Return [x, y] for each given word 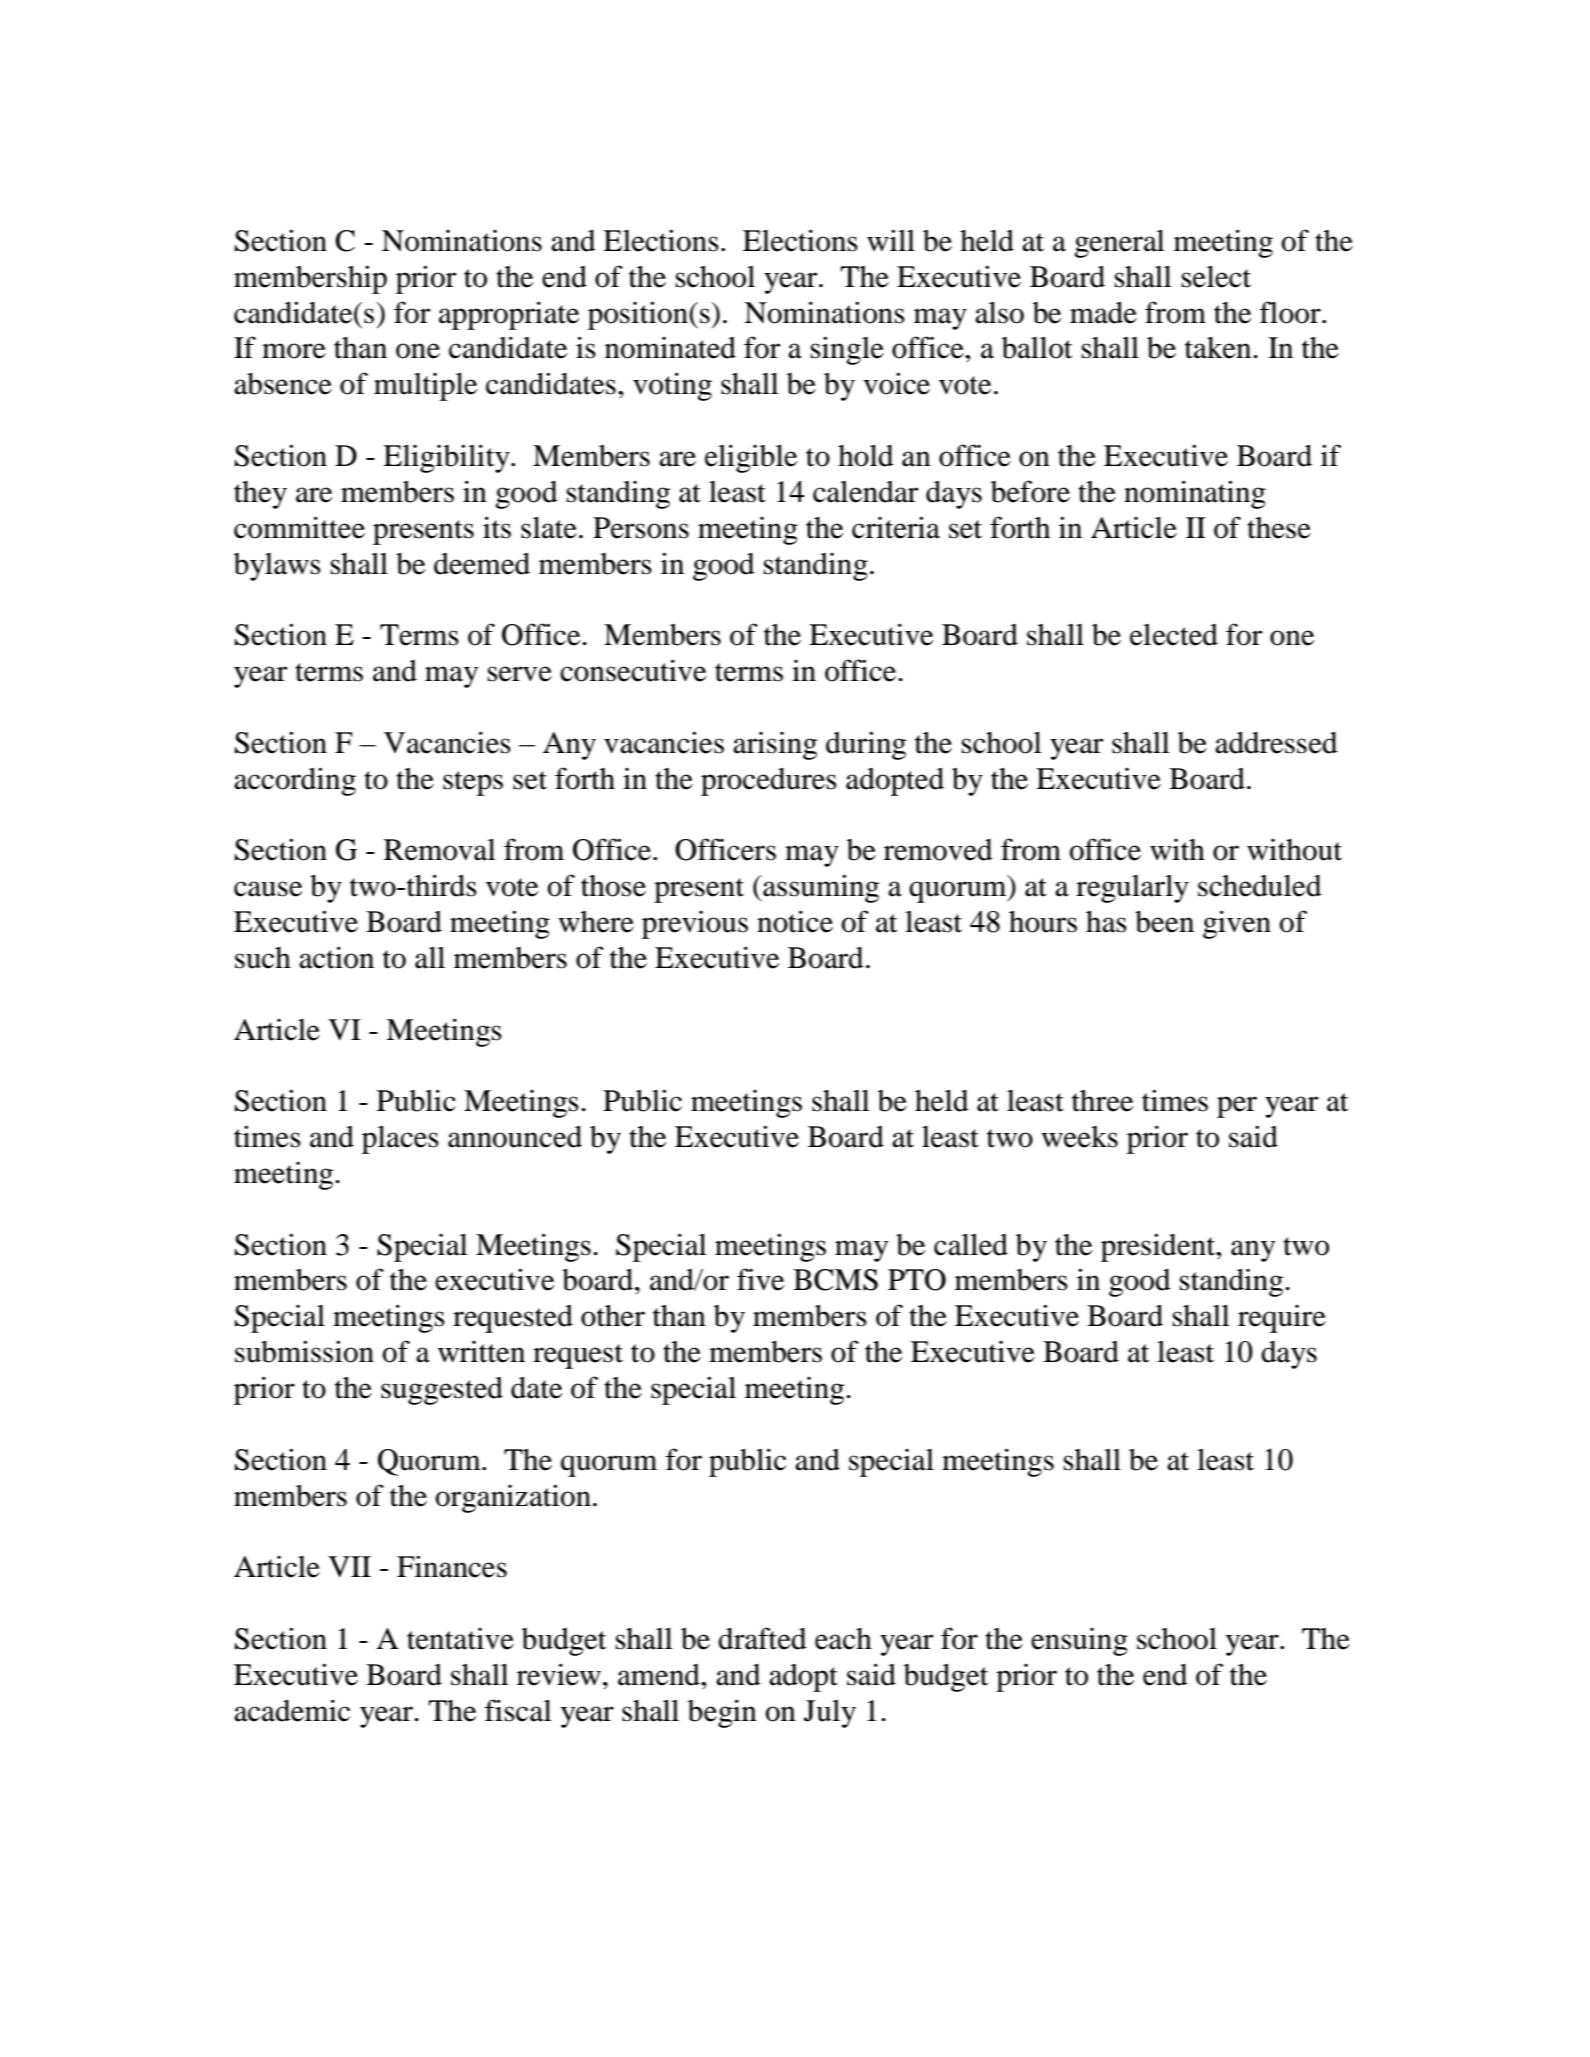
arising [775, 746]
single [847, 350]
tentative [460, 1639]
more [294, 351]
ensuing [1079, 1642]
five [760, 1279]
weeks [1079, 1137]
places [400, 1140]
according [295, 781]
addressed [1276, 743]
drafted [762, 1638]
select [1216, 277]
